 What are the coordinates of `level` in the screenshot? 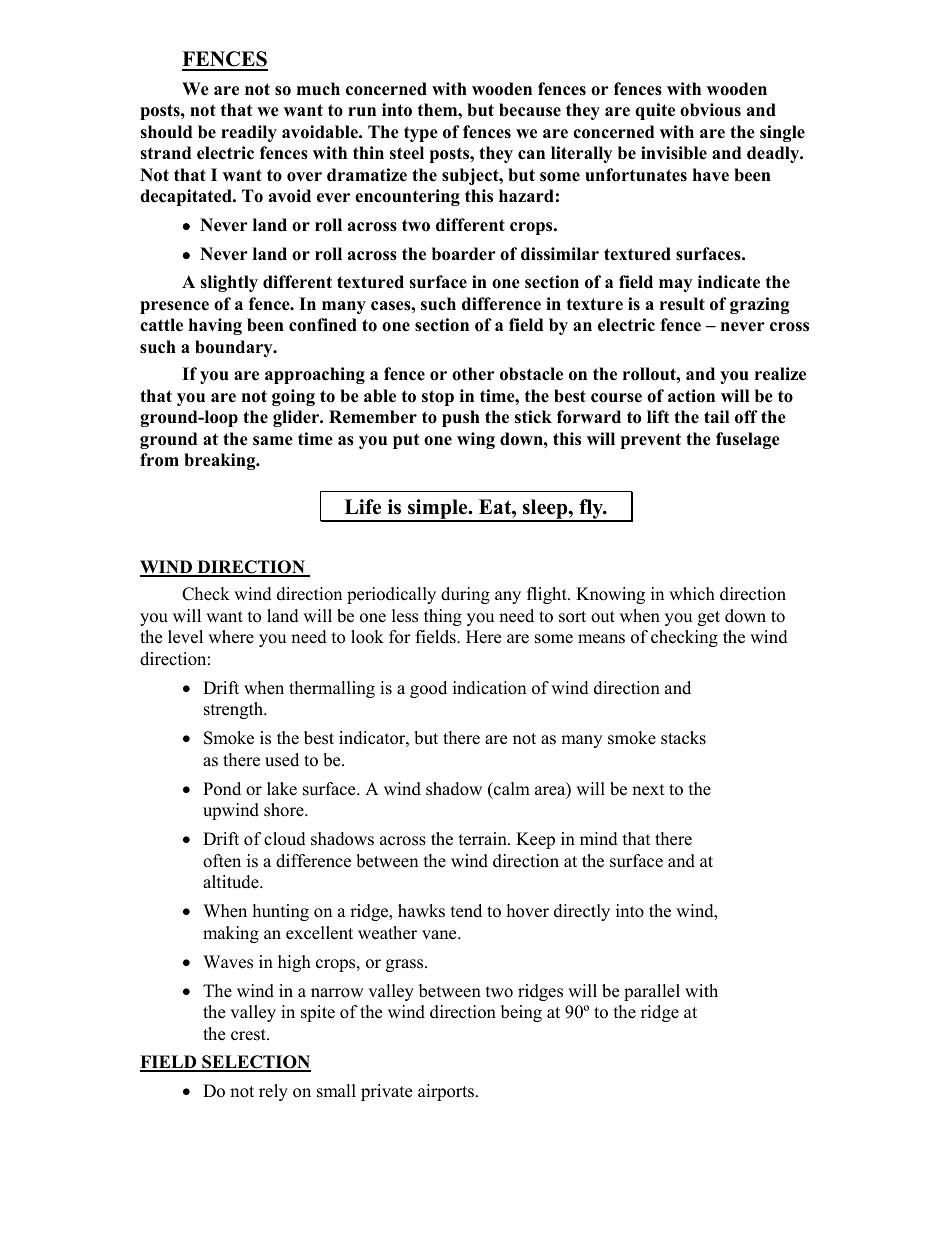 It's located at (185, 637).
